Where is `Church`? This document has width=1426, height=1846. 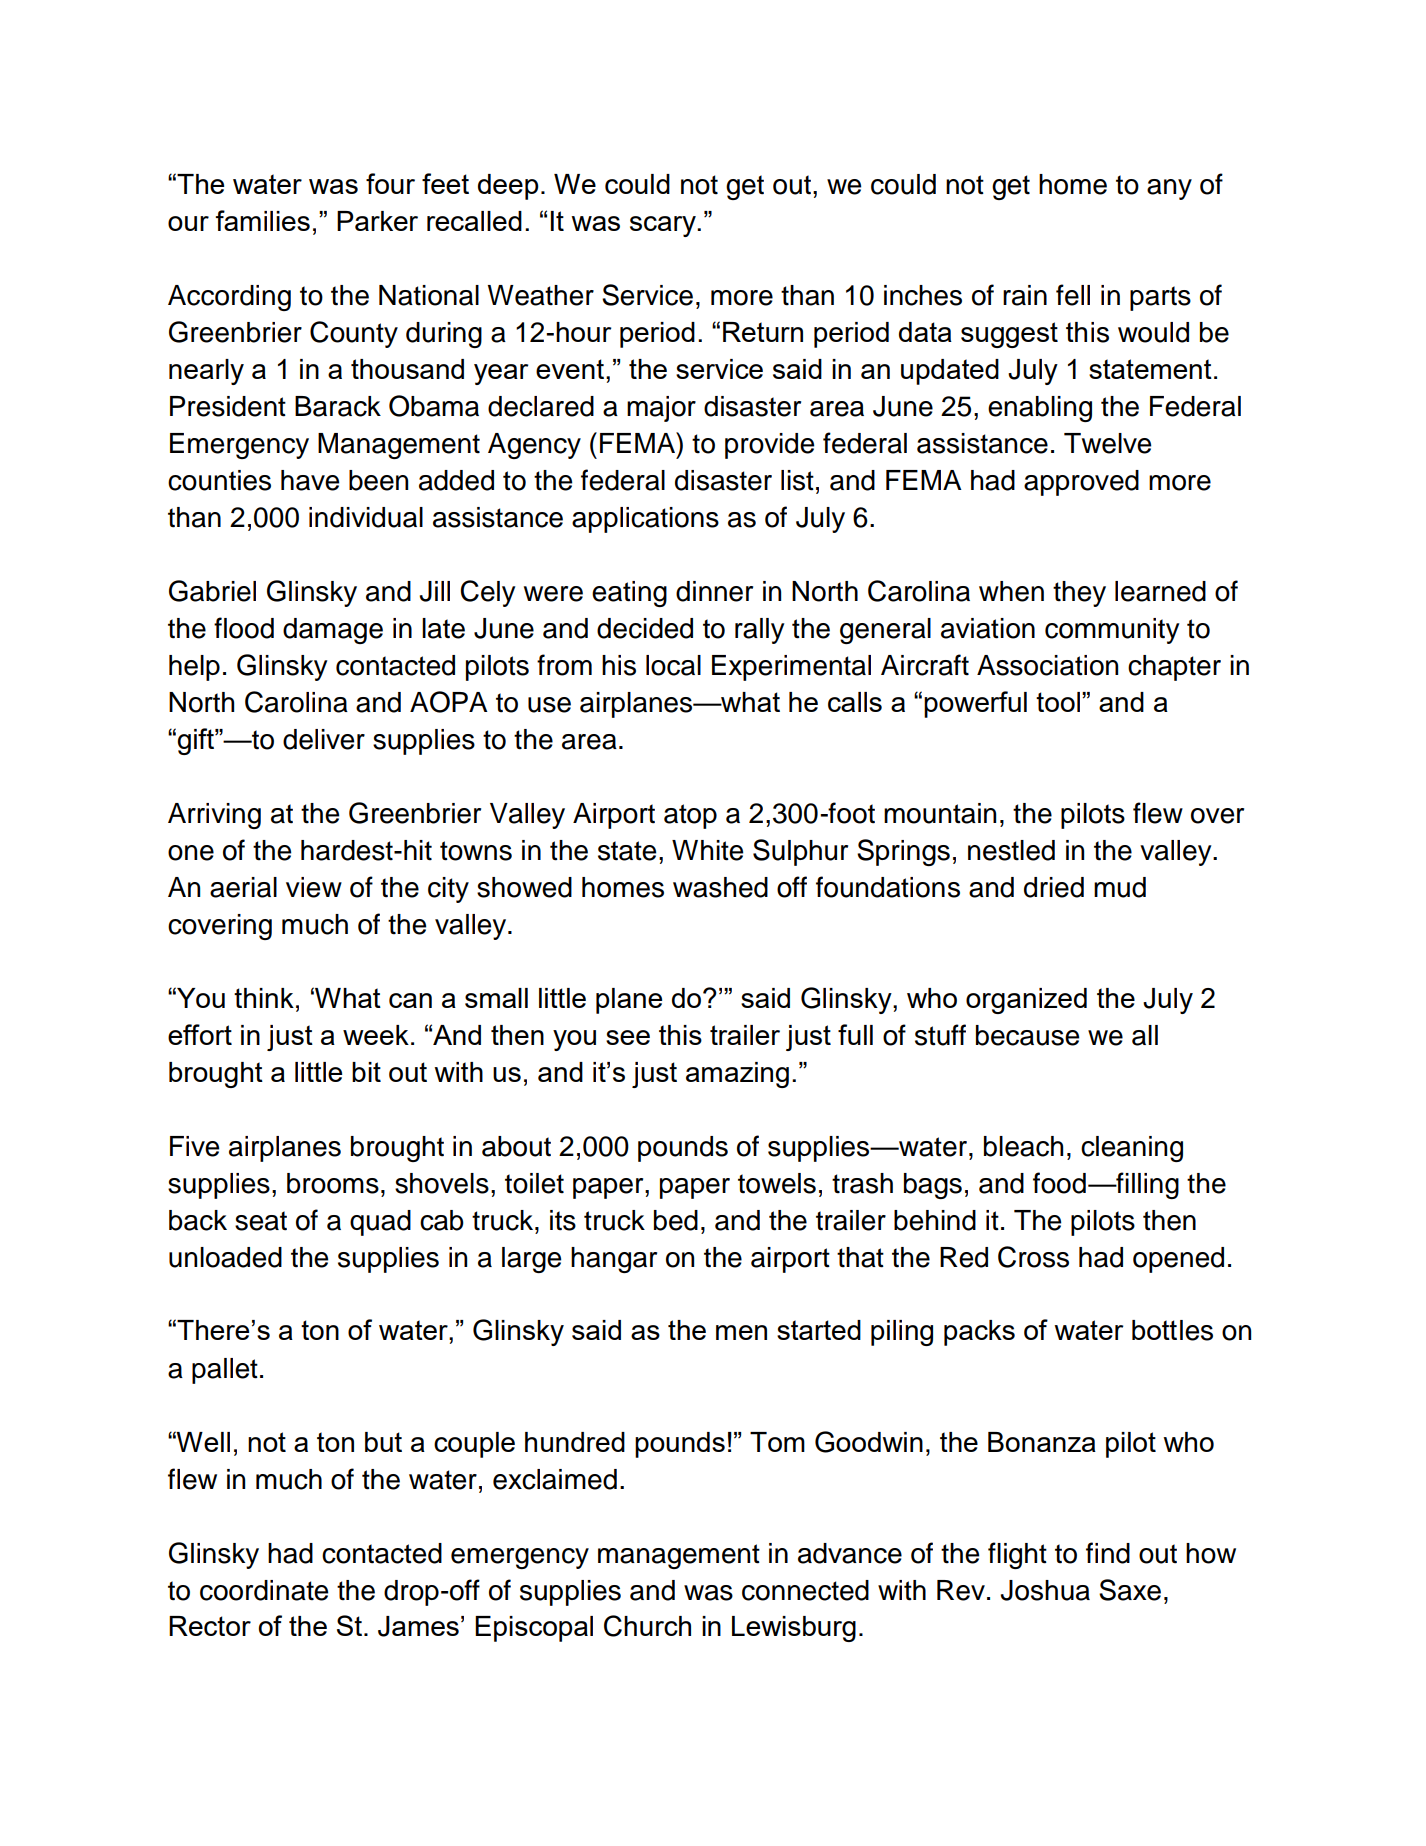
Church is located at coordinates (647, 1626).
